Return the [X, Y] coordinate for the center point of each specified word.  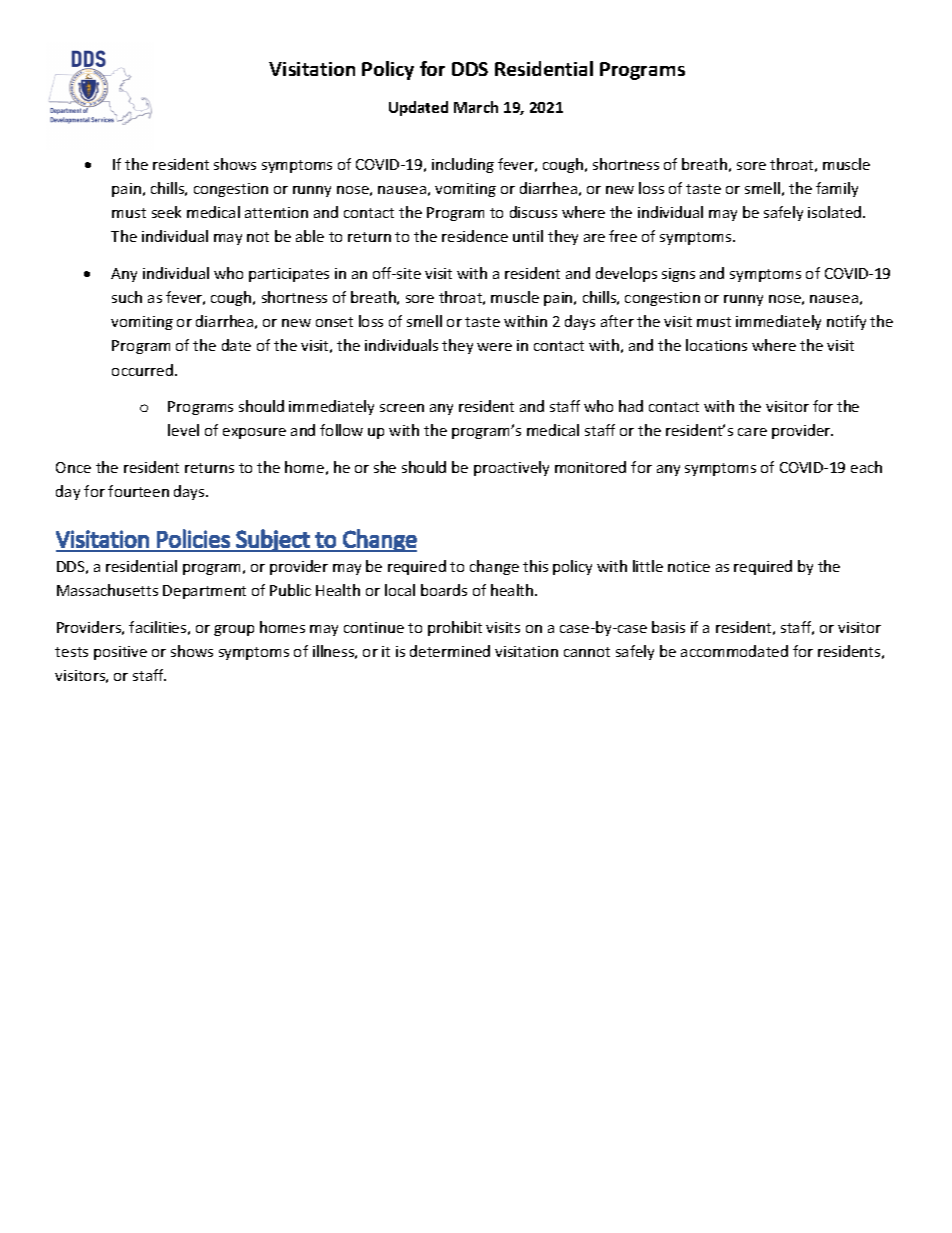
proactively [511, 468]
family [837, 189]
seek [166, 212]
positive [120, 653]
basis [668, 627]
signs [678, 275]
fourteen [138, 491]
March [476, 107]
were [494, 347]
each [866, 467]
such [127, 297]
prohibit [455, 628]
